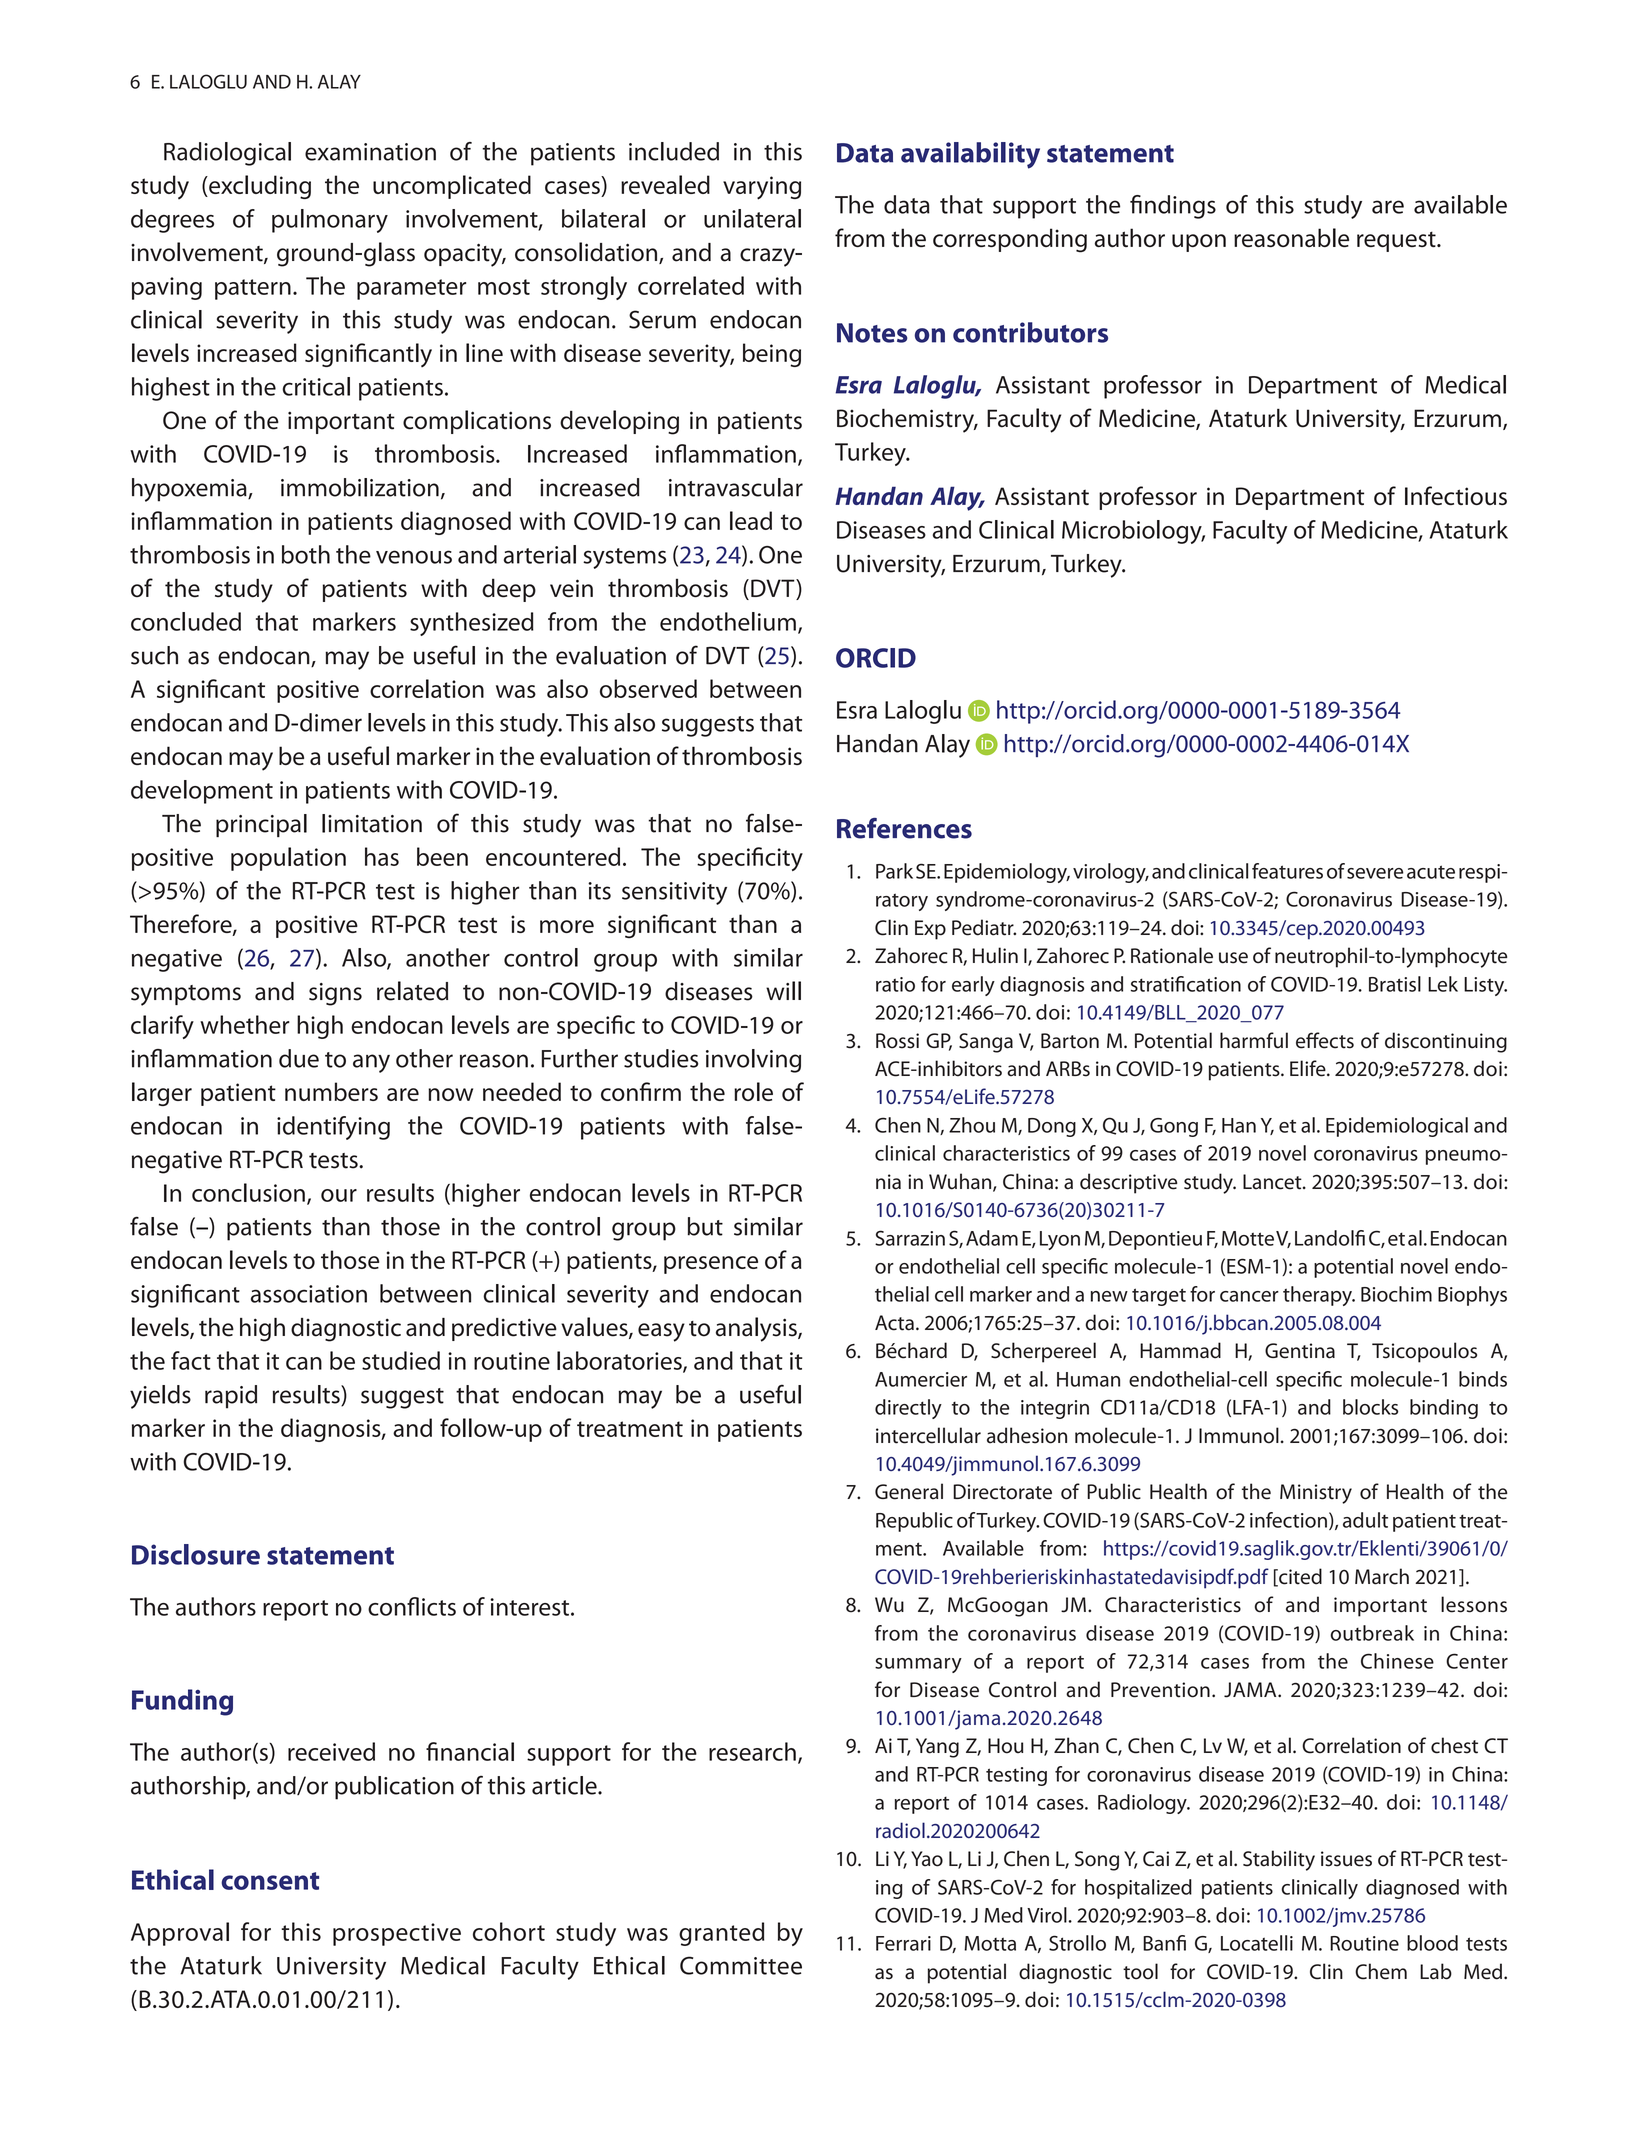  I want to click on both, so click(306, 554).
